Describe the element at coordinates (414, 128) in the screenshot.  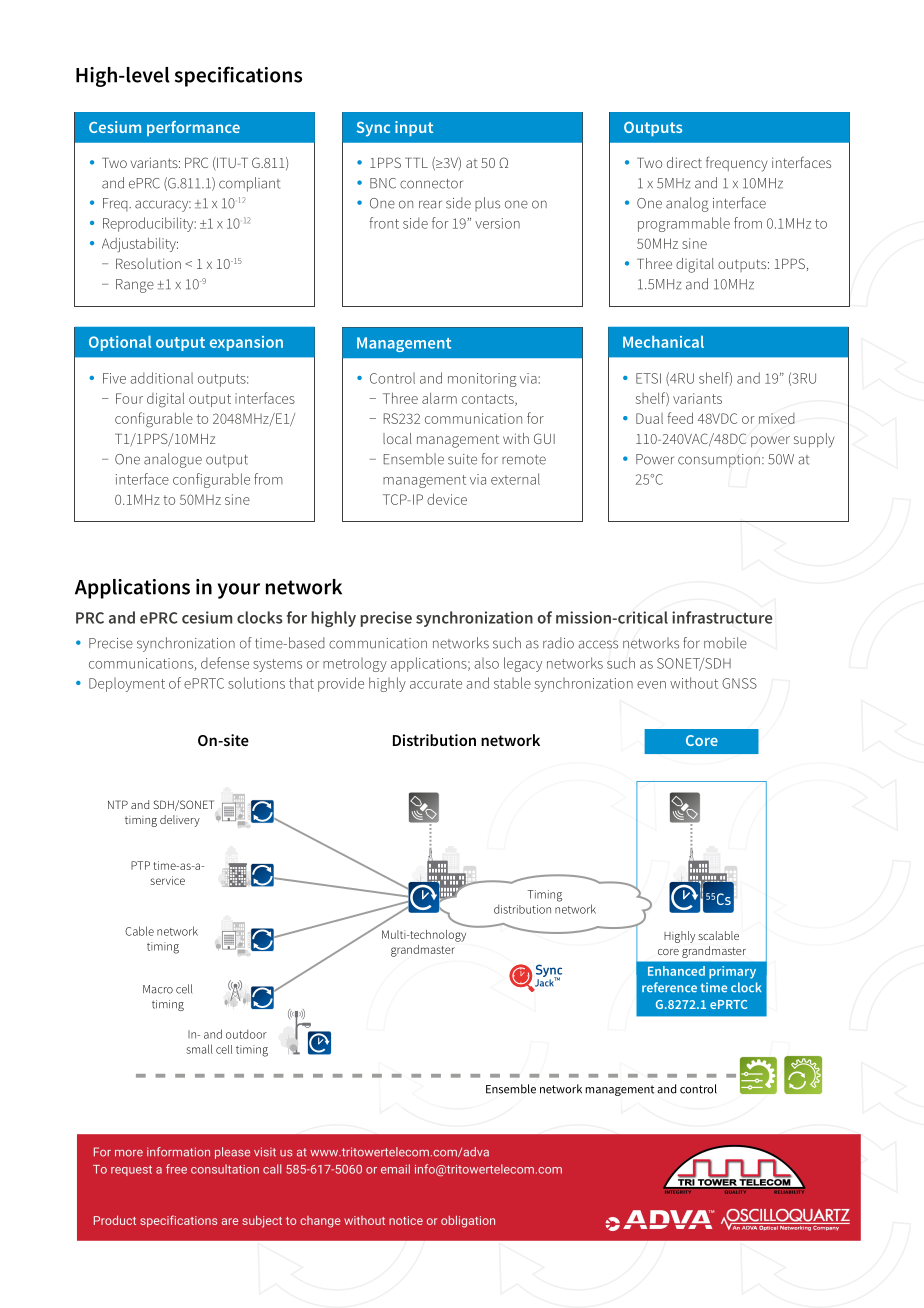
I see `input` at that location.
